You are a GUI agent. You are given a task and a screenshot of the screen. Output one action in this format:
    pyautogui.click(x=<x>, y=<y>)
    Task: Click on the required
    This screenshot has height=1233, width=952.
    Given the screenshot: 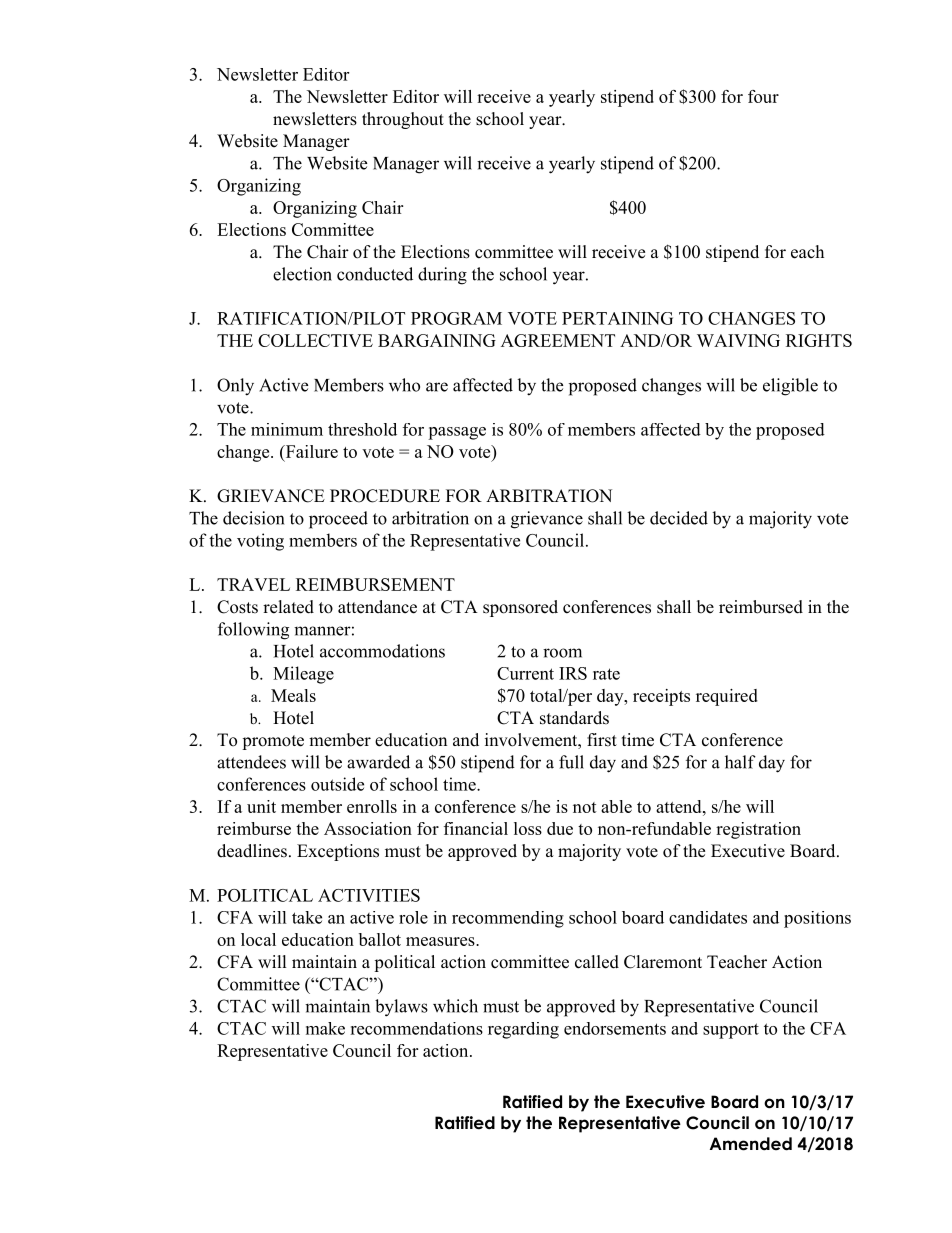 What is the action you would take?
    pyautogui.click(x=727, y=697)
